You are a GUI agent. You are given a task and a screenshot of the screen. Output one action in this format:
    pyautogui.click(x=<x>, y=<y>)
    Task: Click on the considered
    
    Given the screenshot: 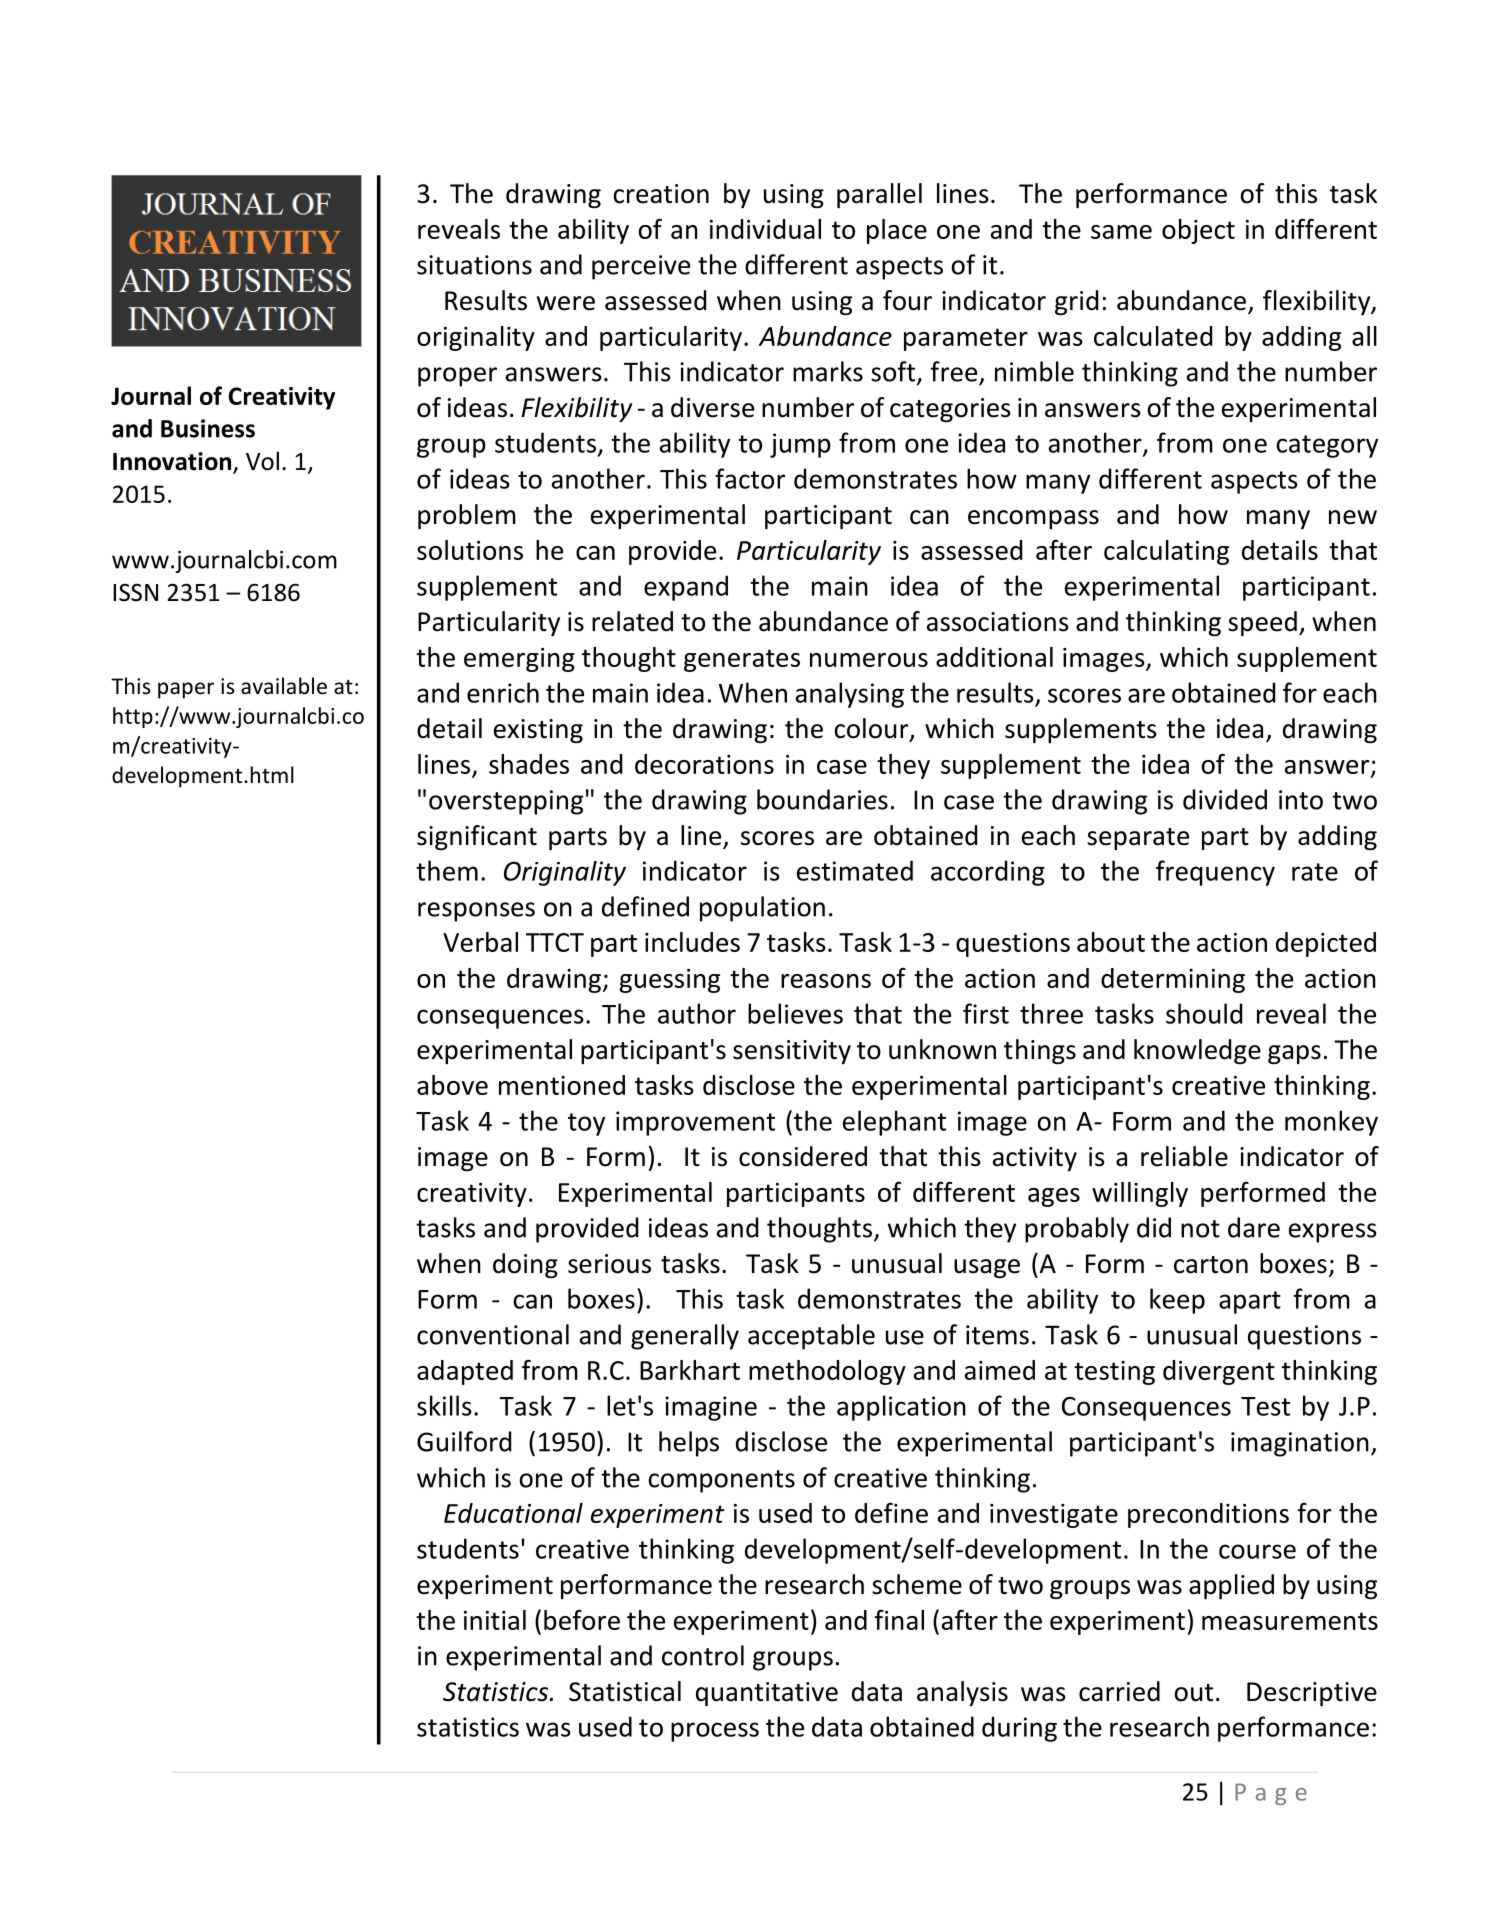 What is the action you would take?
    pyautogui.click(x=803, y=1156)
